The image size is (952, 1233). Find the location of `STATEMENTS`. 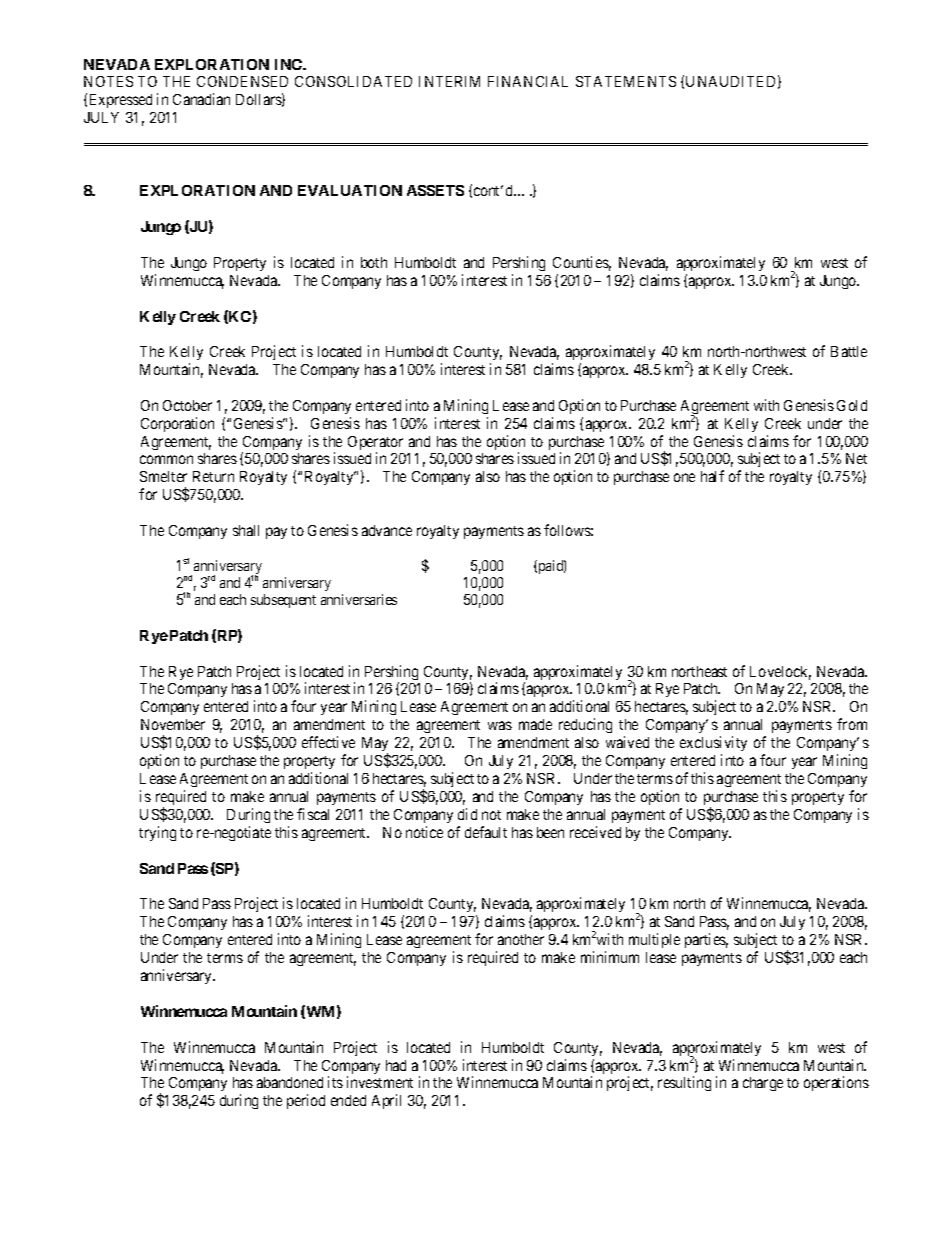

STATEMENTS is located at coordinates (626, 81).
